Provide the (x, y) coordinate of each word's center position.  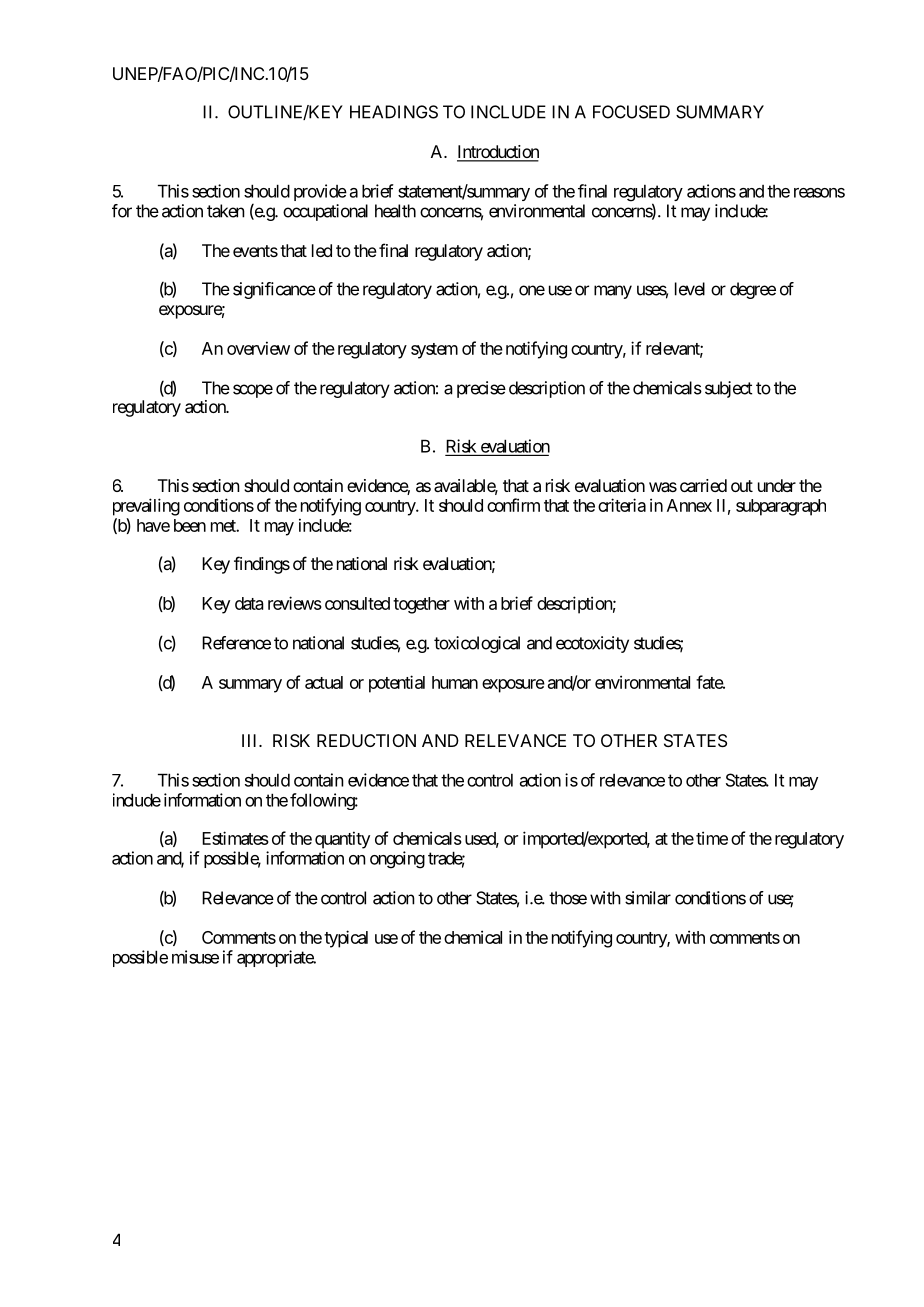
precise (481, 389)
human (455, 682)
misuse (195, 957)
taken (226, 211)
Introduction (498, 153)
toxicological (477, 644)
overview (258, 348)
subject (728, 389)
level (690, 289)
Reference (236, 643)
